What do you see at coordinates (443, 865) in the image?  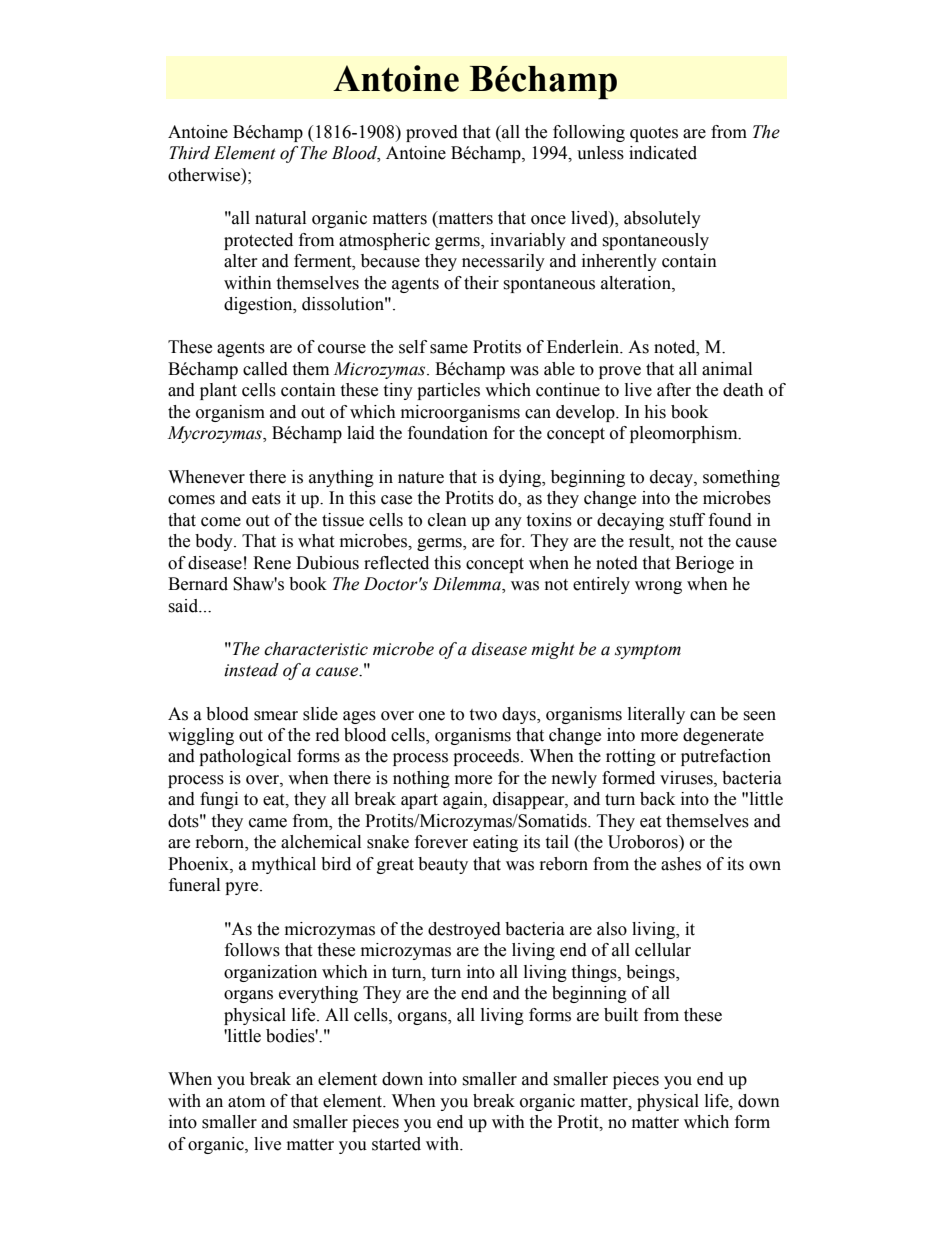 I see `beauty` at bounding box center [443, 865].
